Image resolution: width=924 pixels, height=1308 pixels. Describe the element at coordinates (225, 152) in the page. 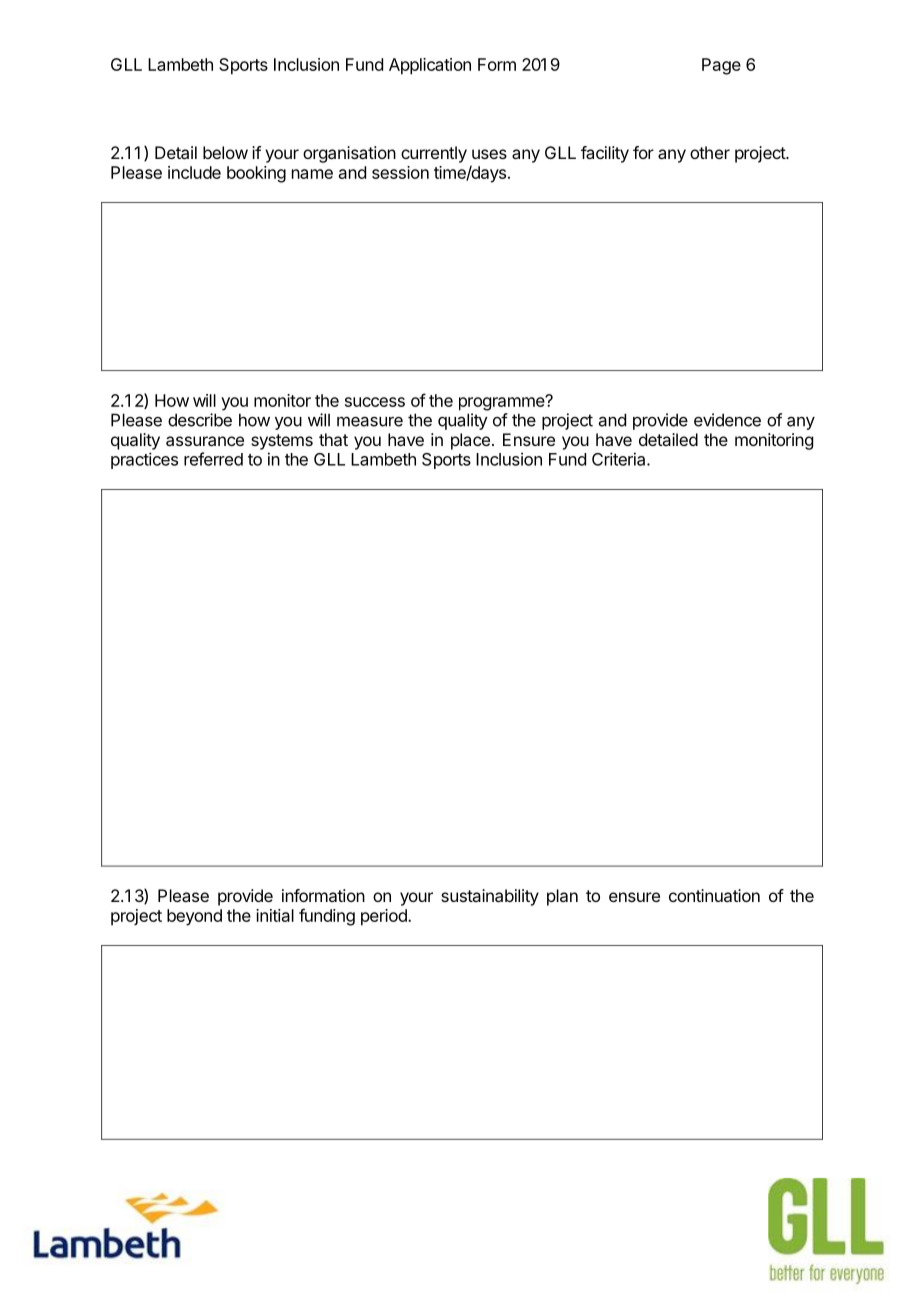

I see `below` at that location.
